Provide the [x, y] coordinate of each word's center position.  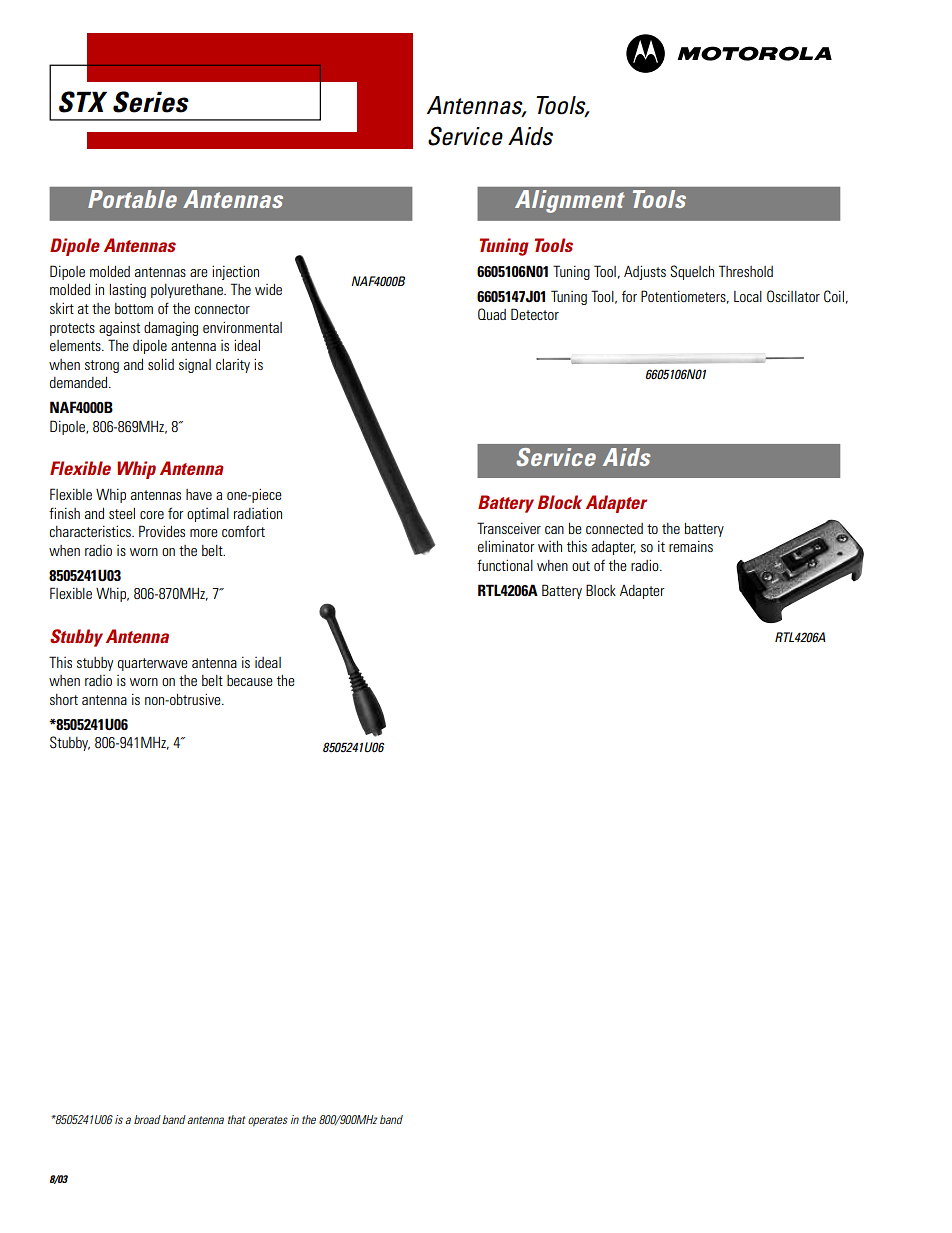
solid [161, 364]
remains [691, 546]
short [64, 699]
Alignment [570, 201]
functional [505, 565]
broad [147, 1119]
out [581, 566]
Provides [162, 531]
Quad [492, 314]
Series [151, 102]
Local [748, 296]
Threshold [746, 271]
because [250, 680]
